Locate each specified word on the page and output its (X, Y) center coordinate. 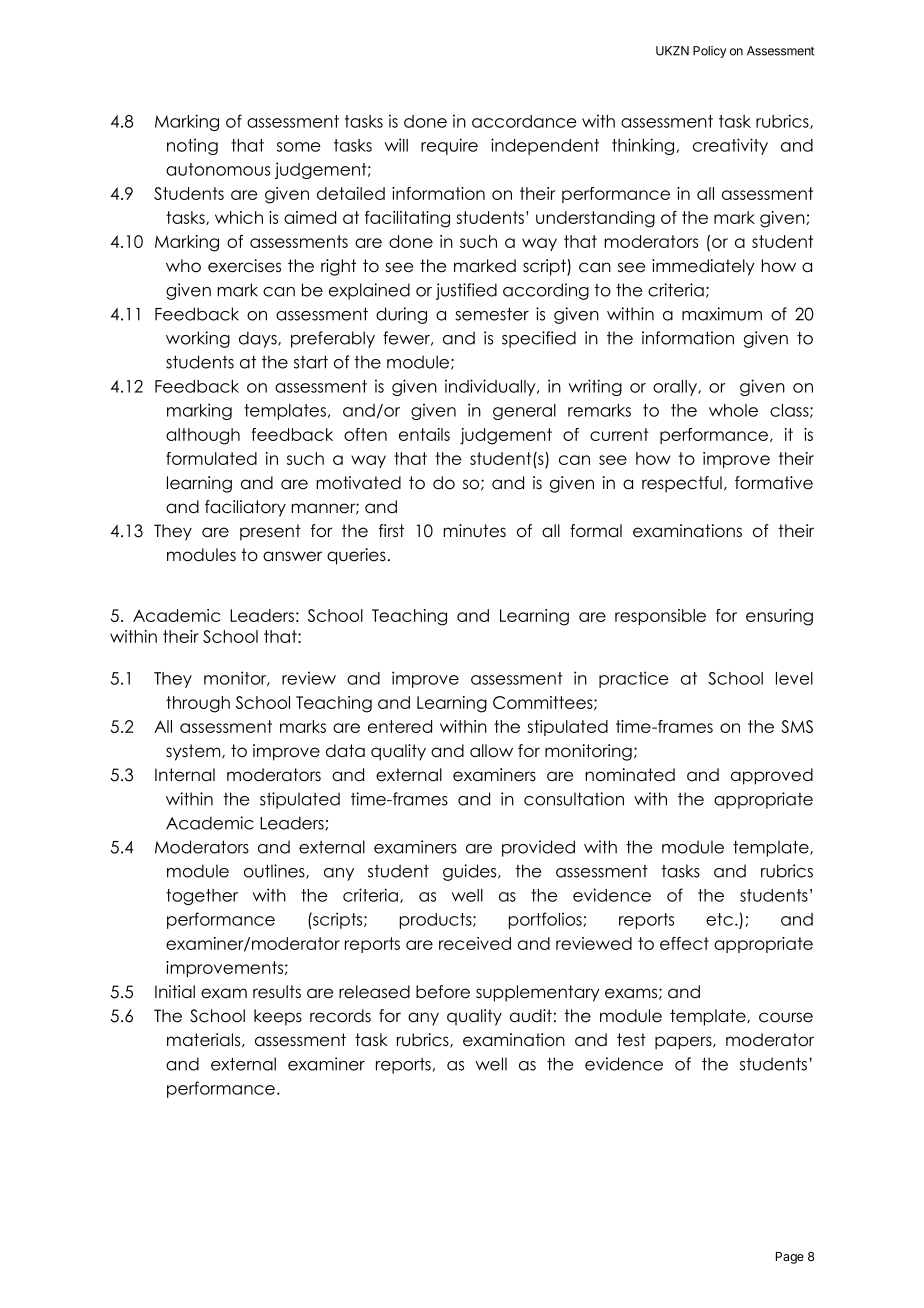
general (524, 412)
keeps (278, 1017)
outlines (275, 871)
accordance (524, 121)
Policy (709, 52)
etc (719, 919)
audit (531, 1016)
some (299, 147)
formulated (211, 458)
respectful (682, 484)
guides (471, 872)
